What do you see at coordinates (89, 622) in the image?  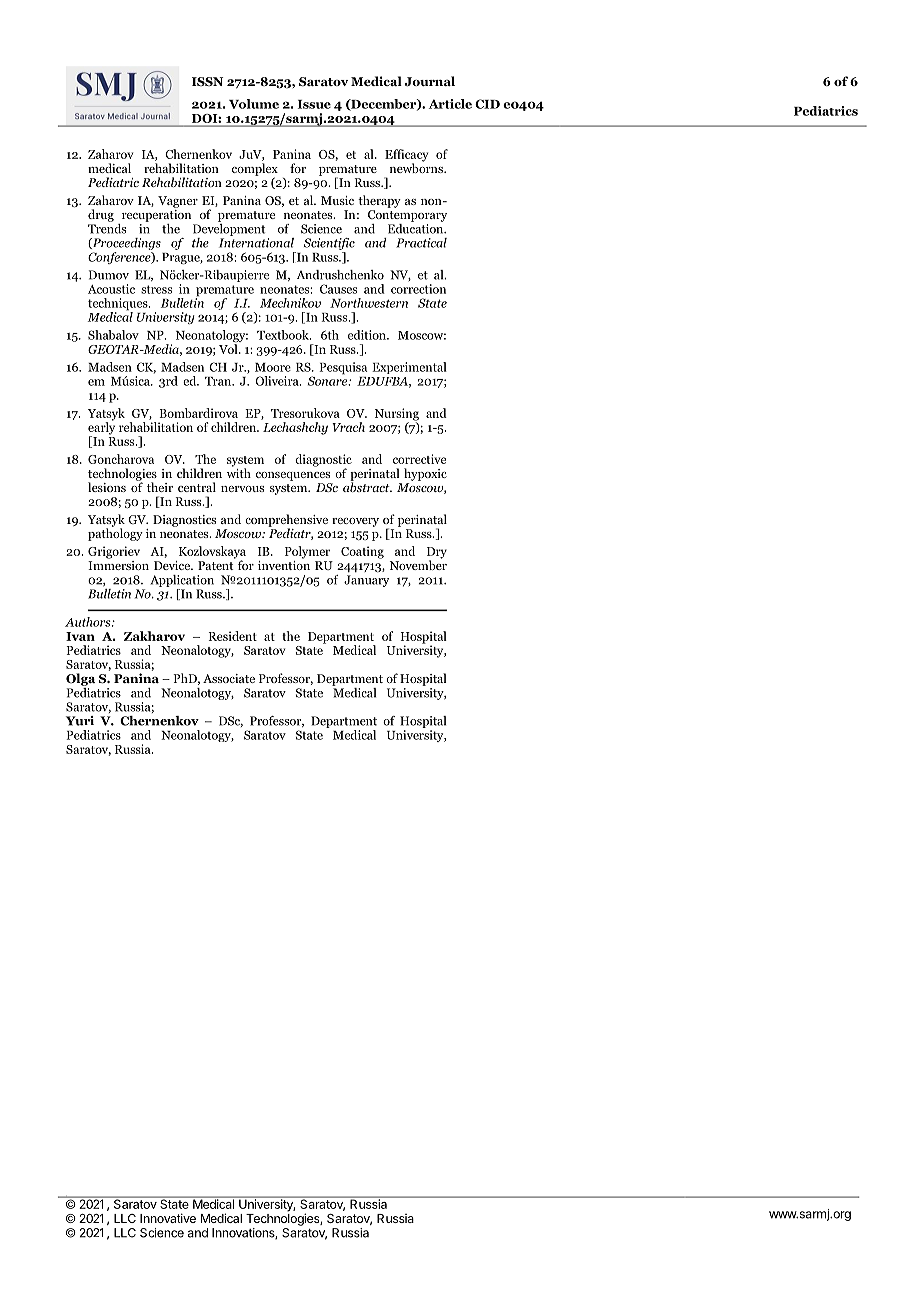 I see `Authors` at bounding box center [89, 622].
